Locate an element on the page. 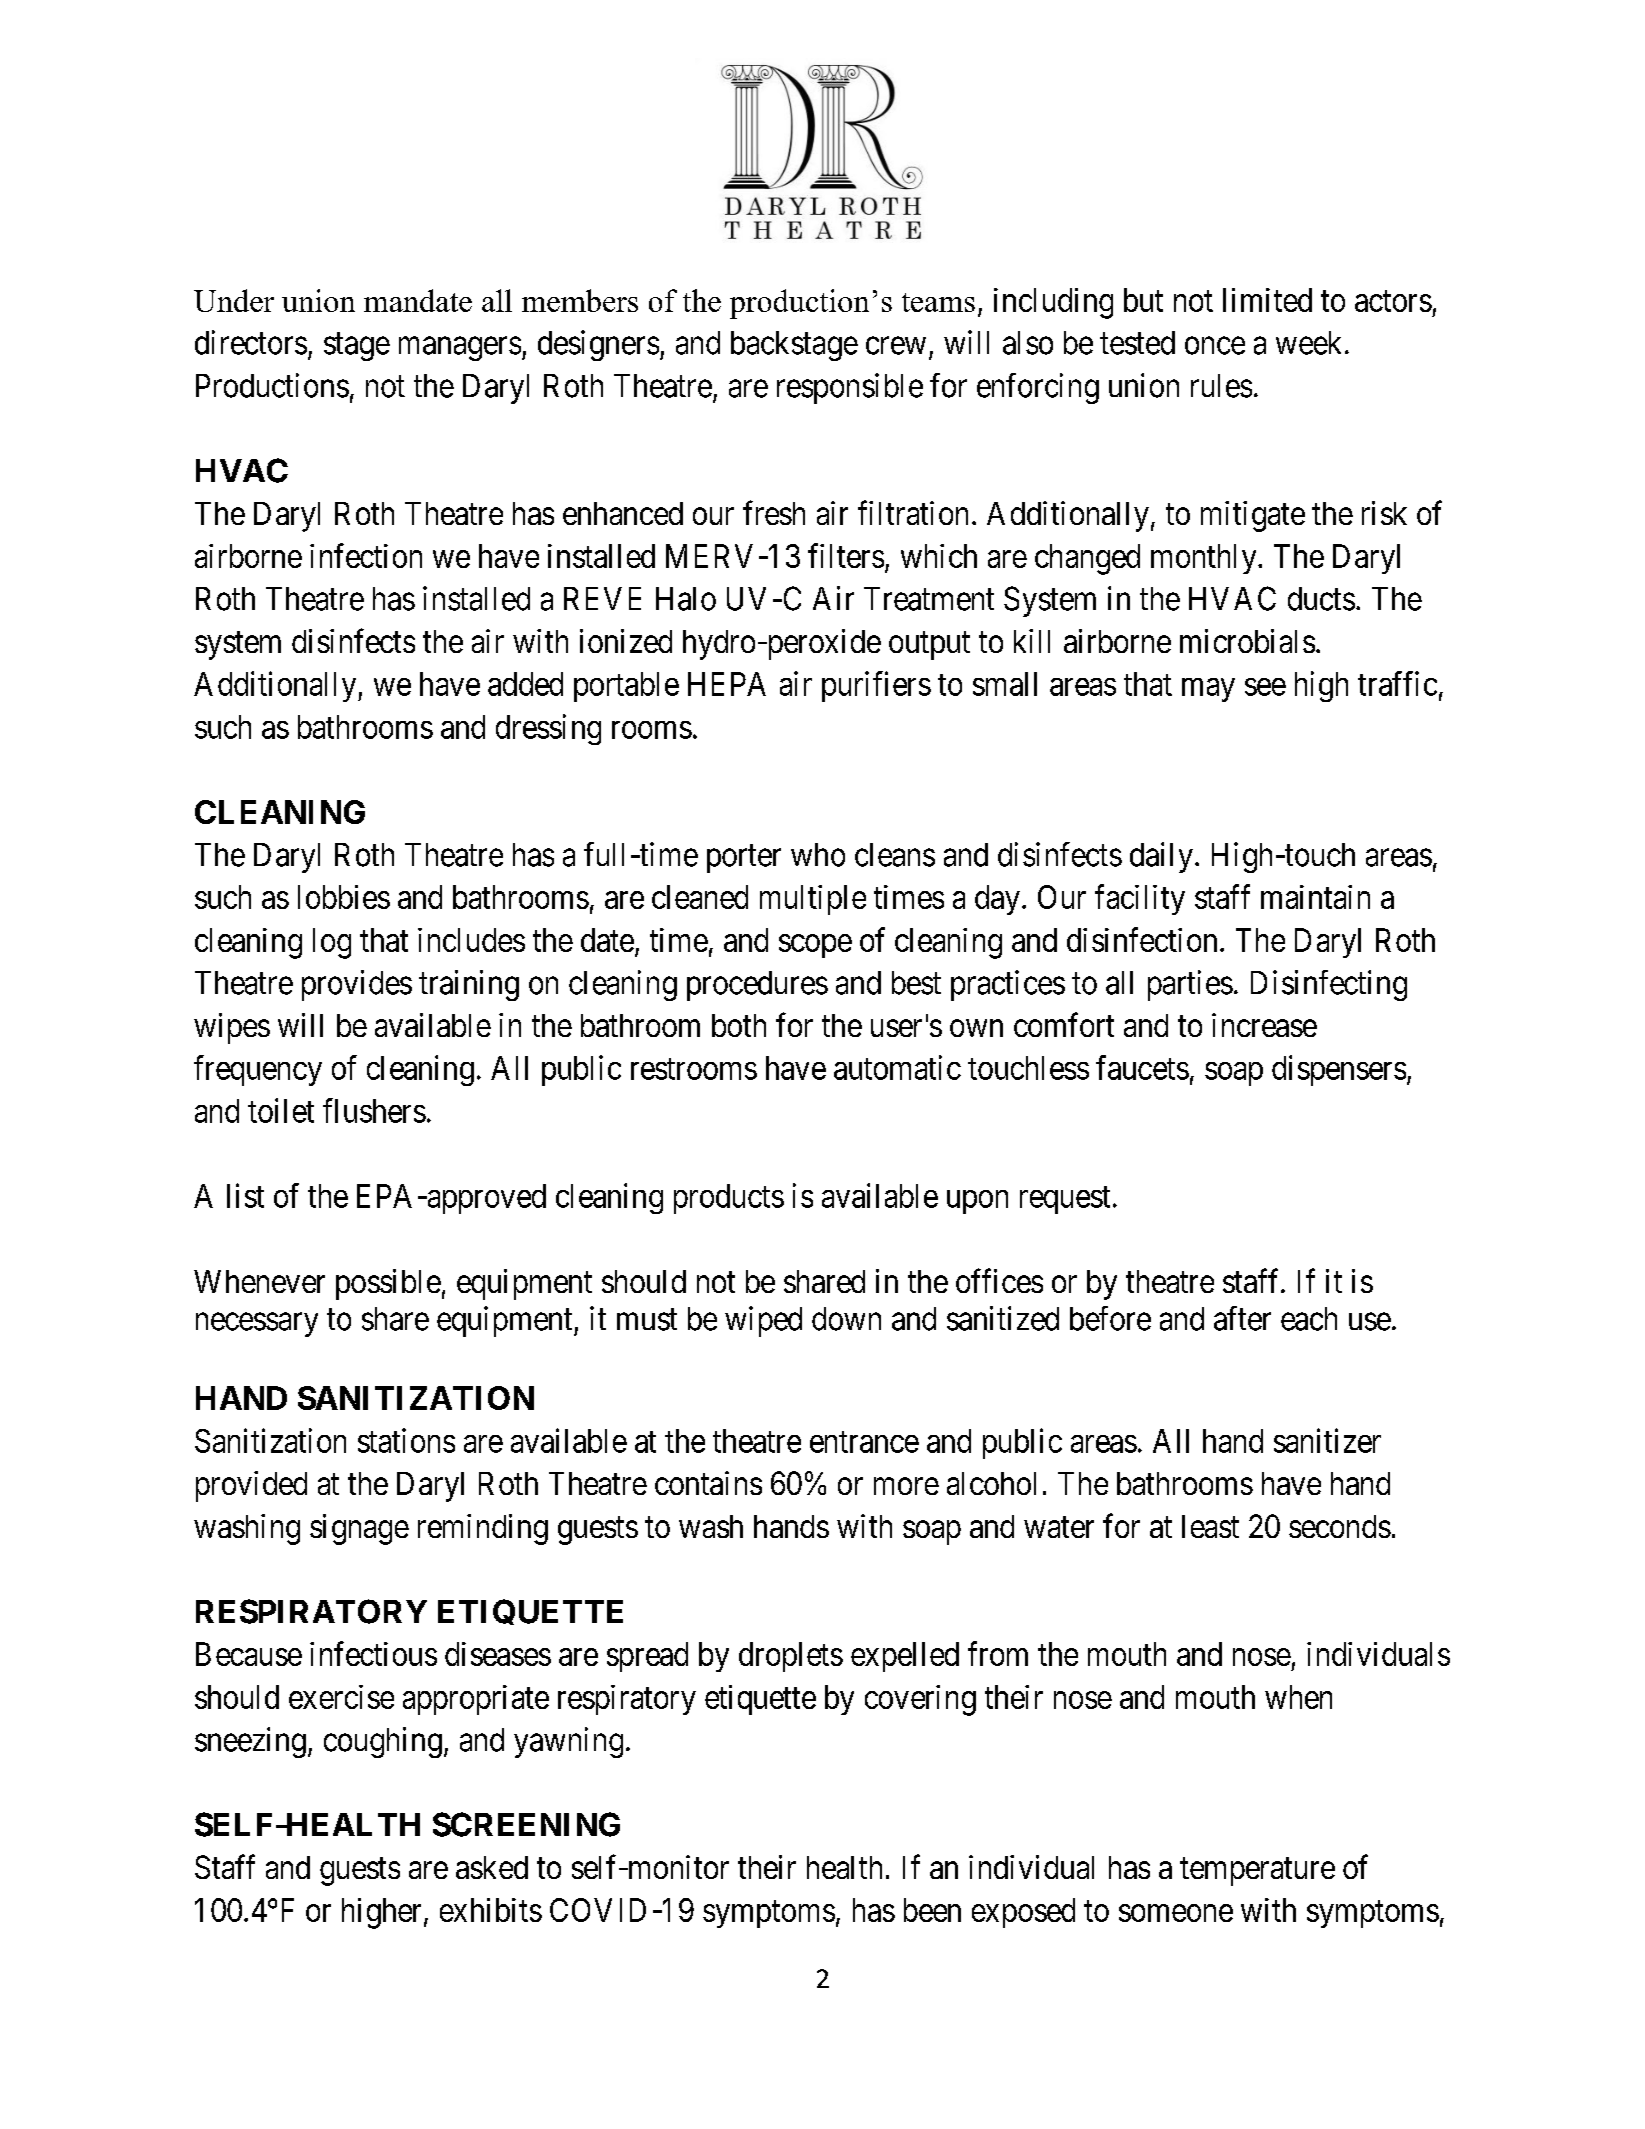 This document has width=1645, height=2129. toilet is located at coordinates (281, 1110).
